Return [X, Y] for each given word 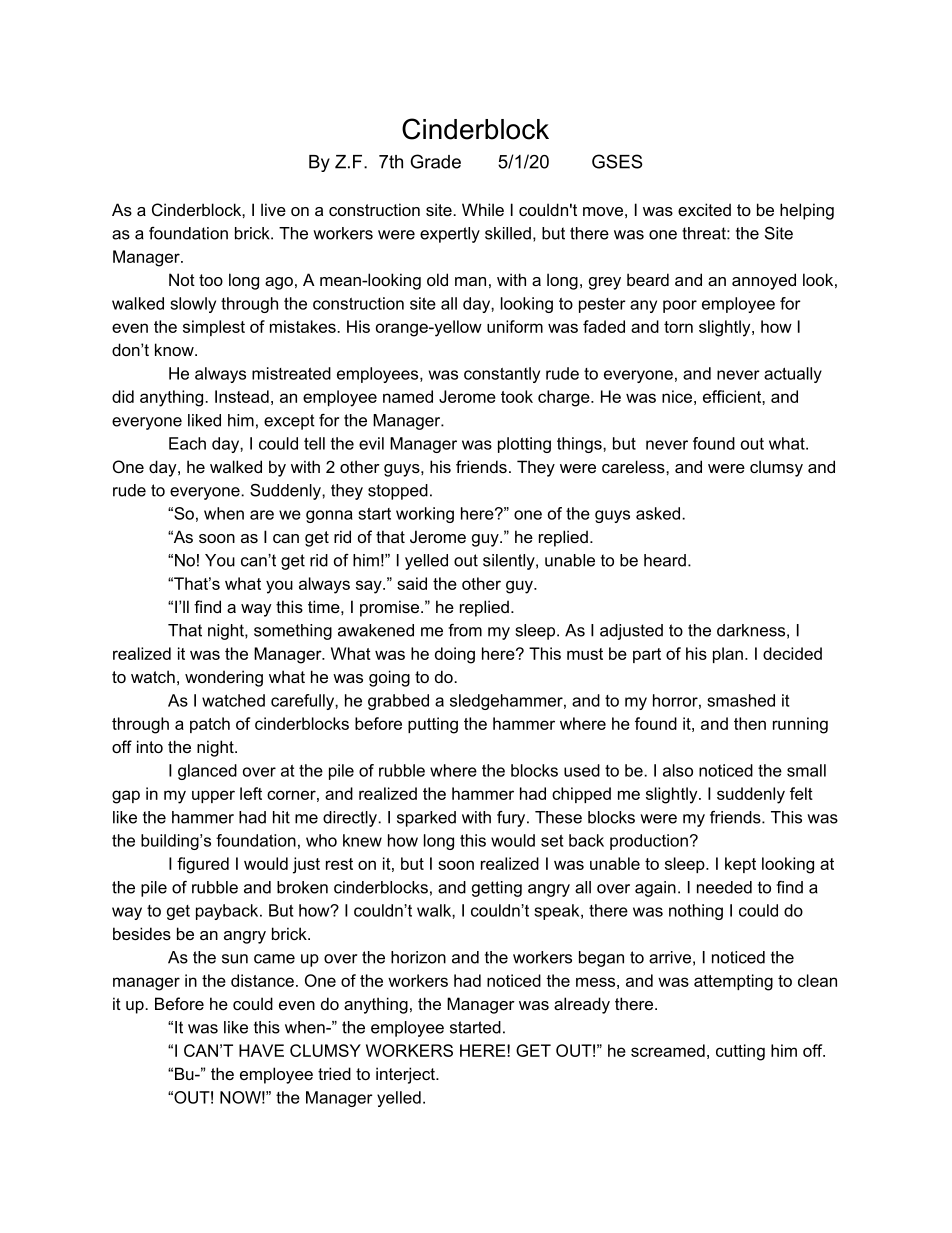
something [293, 632]
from [465, 630]
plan [728, 655]
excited [704, 209]
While [483, 209]
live [273, 209]
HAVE [261, 1050]
